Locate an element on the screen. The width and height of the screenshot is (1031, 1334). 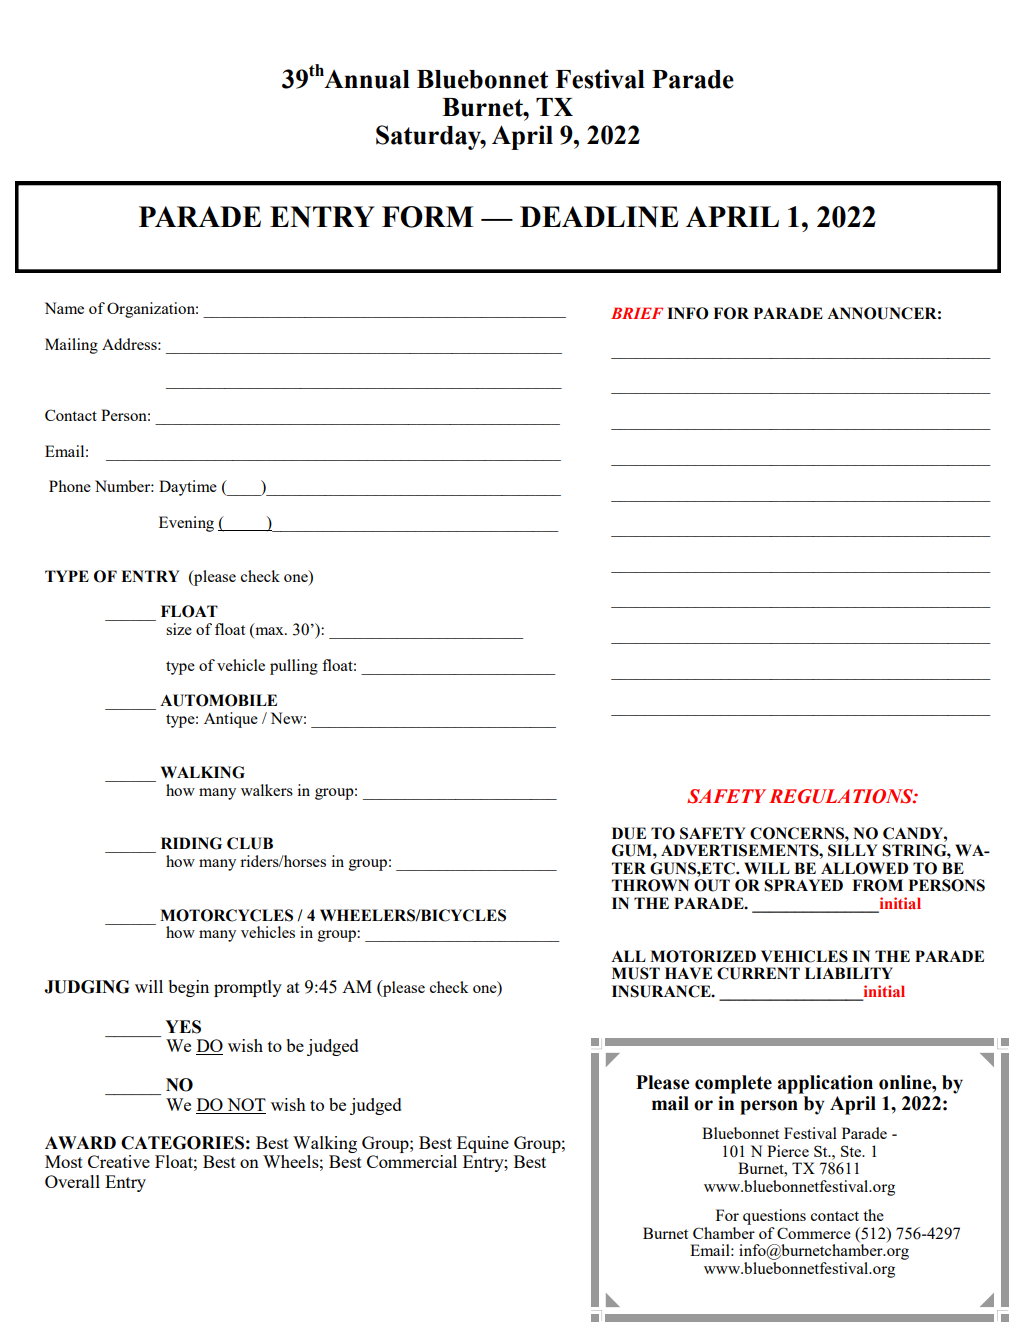
pulling is located at coordinates (294, 667).
